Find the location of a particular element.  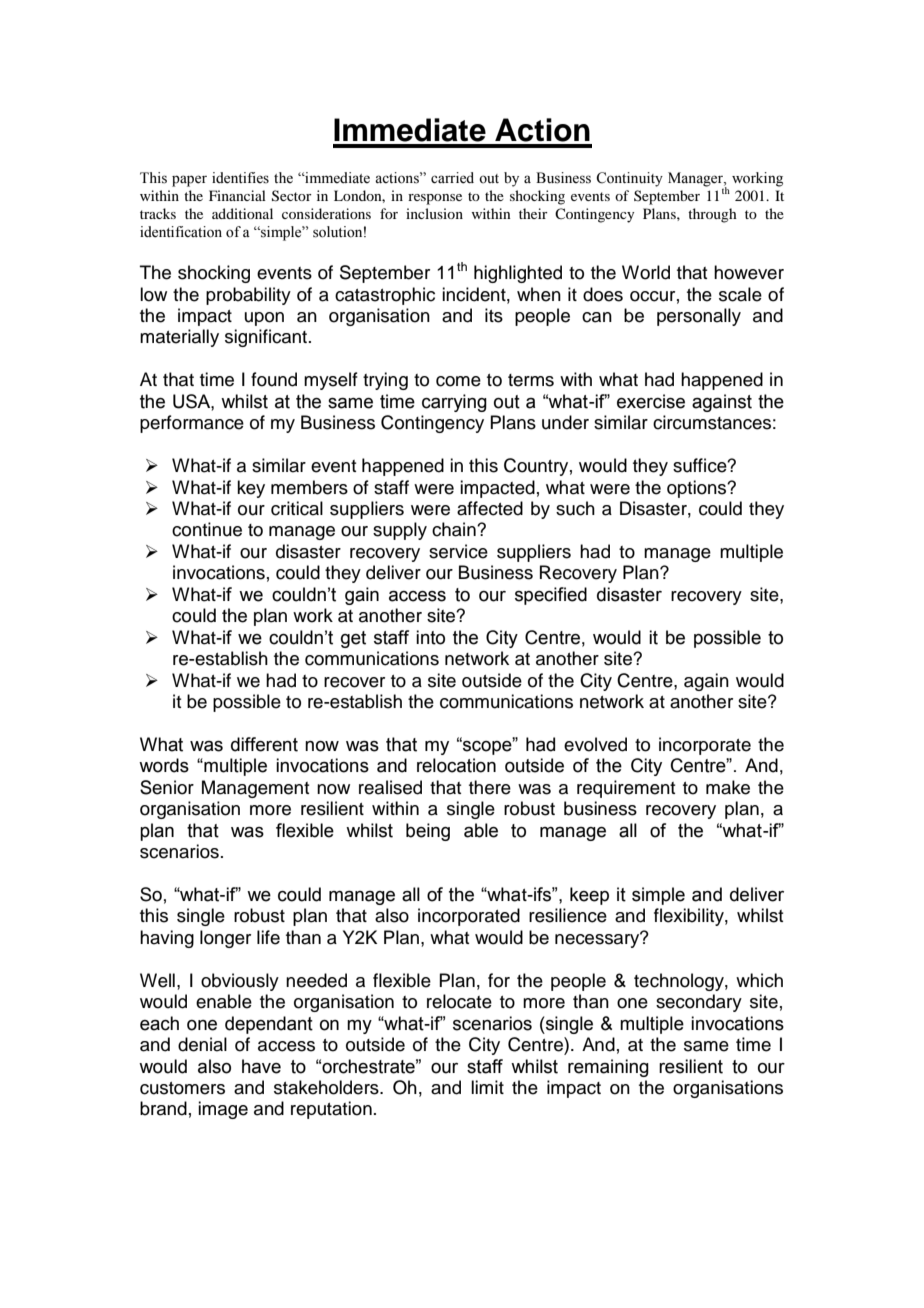

options is located at coordinates (698, 489).
